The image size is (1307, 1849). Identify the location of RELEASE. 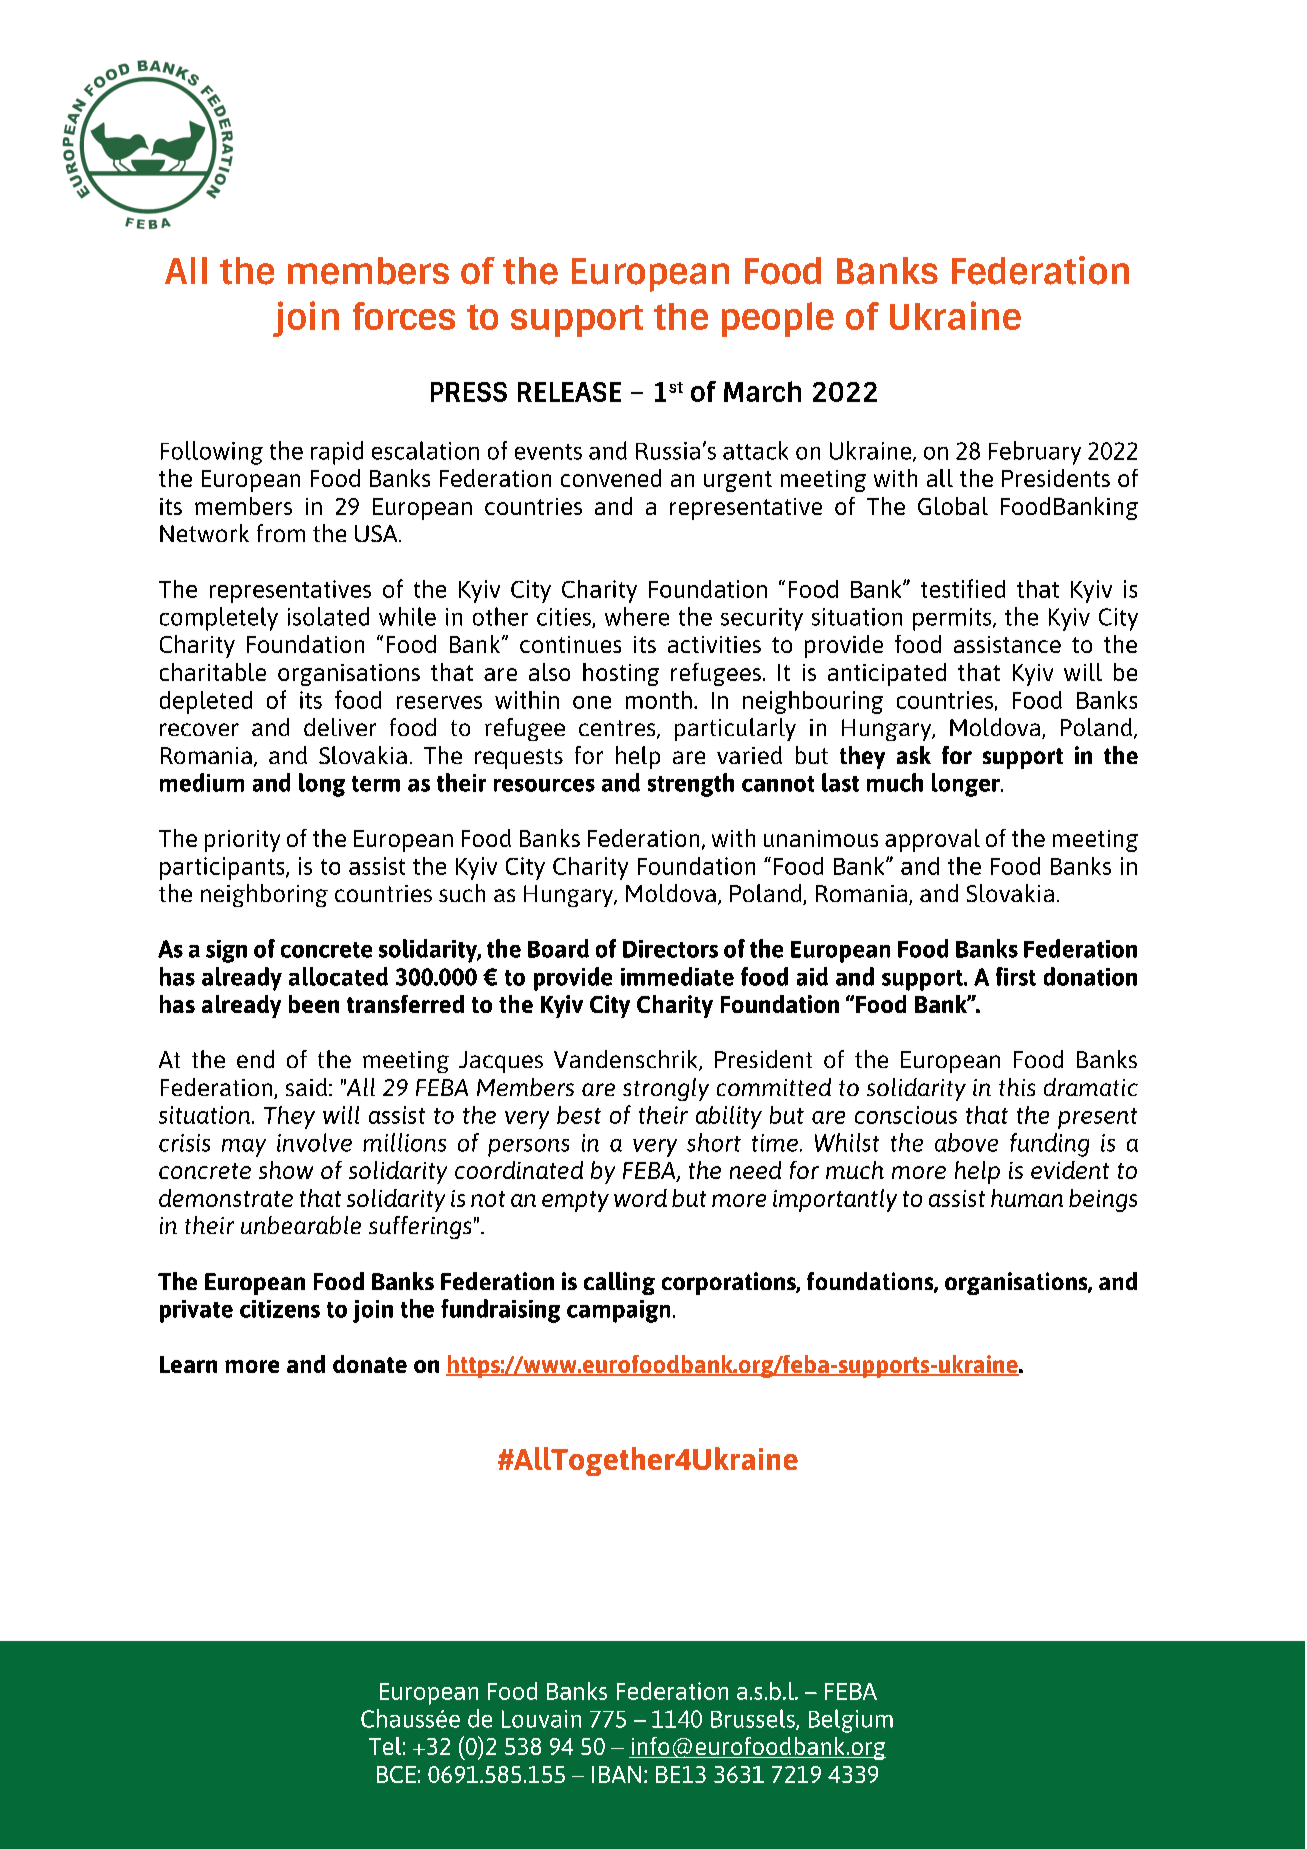
(569, 392).
